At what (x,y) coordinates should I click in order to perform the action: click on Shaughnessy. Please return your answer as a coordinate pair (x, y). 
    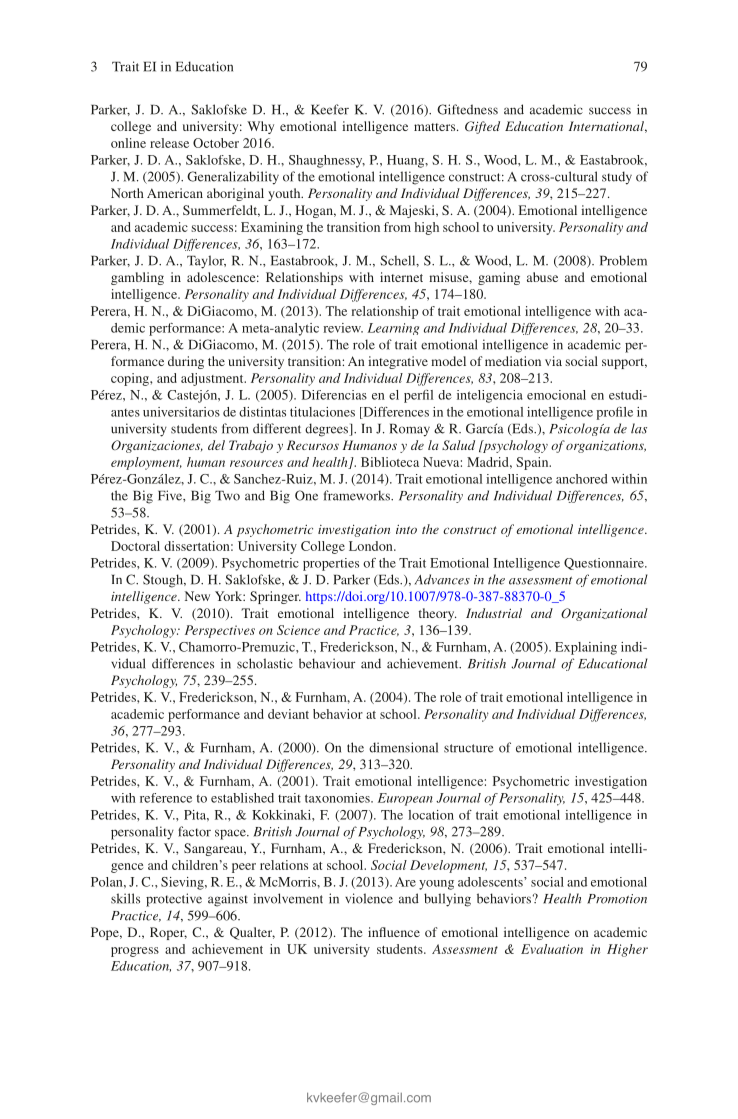
    Looking at the image, I should click on (327, 161).
